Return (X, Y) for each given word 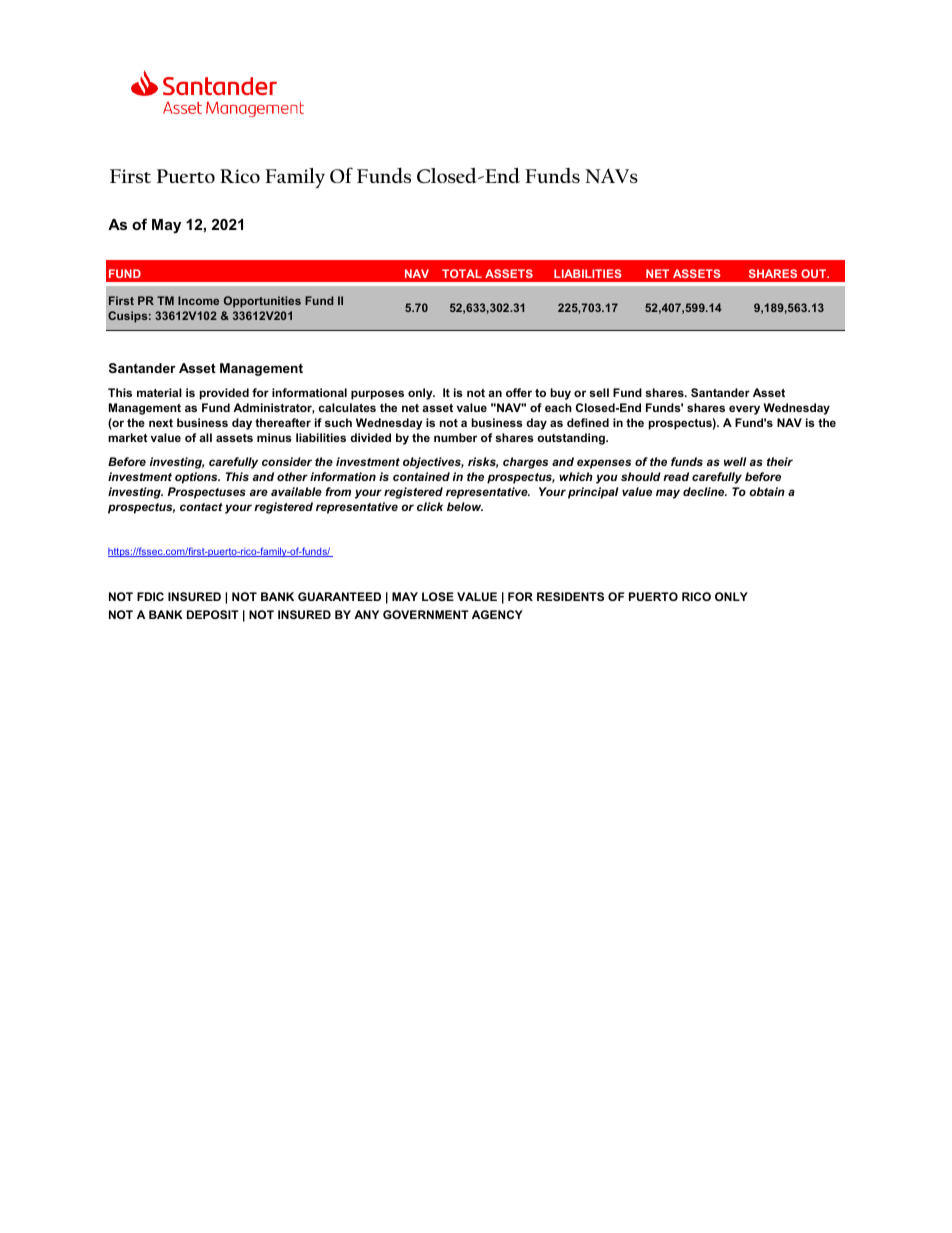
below (465, 506)
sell (599, 392)
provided (224, 394)
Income (198, 300)
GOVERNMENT (426, 614)
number (455, 437)
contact (201, 507)
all (205, 437)
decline (705, 491)
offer (519, 392)
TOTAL (462, 273)
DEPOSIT (213, 614)
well (735, 461)
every (744, 410)
